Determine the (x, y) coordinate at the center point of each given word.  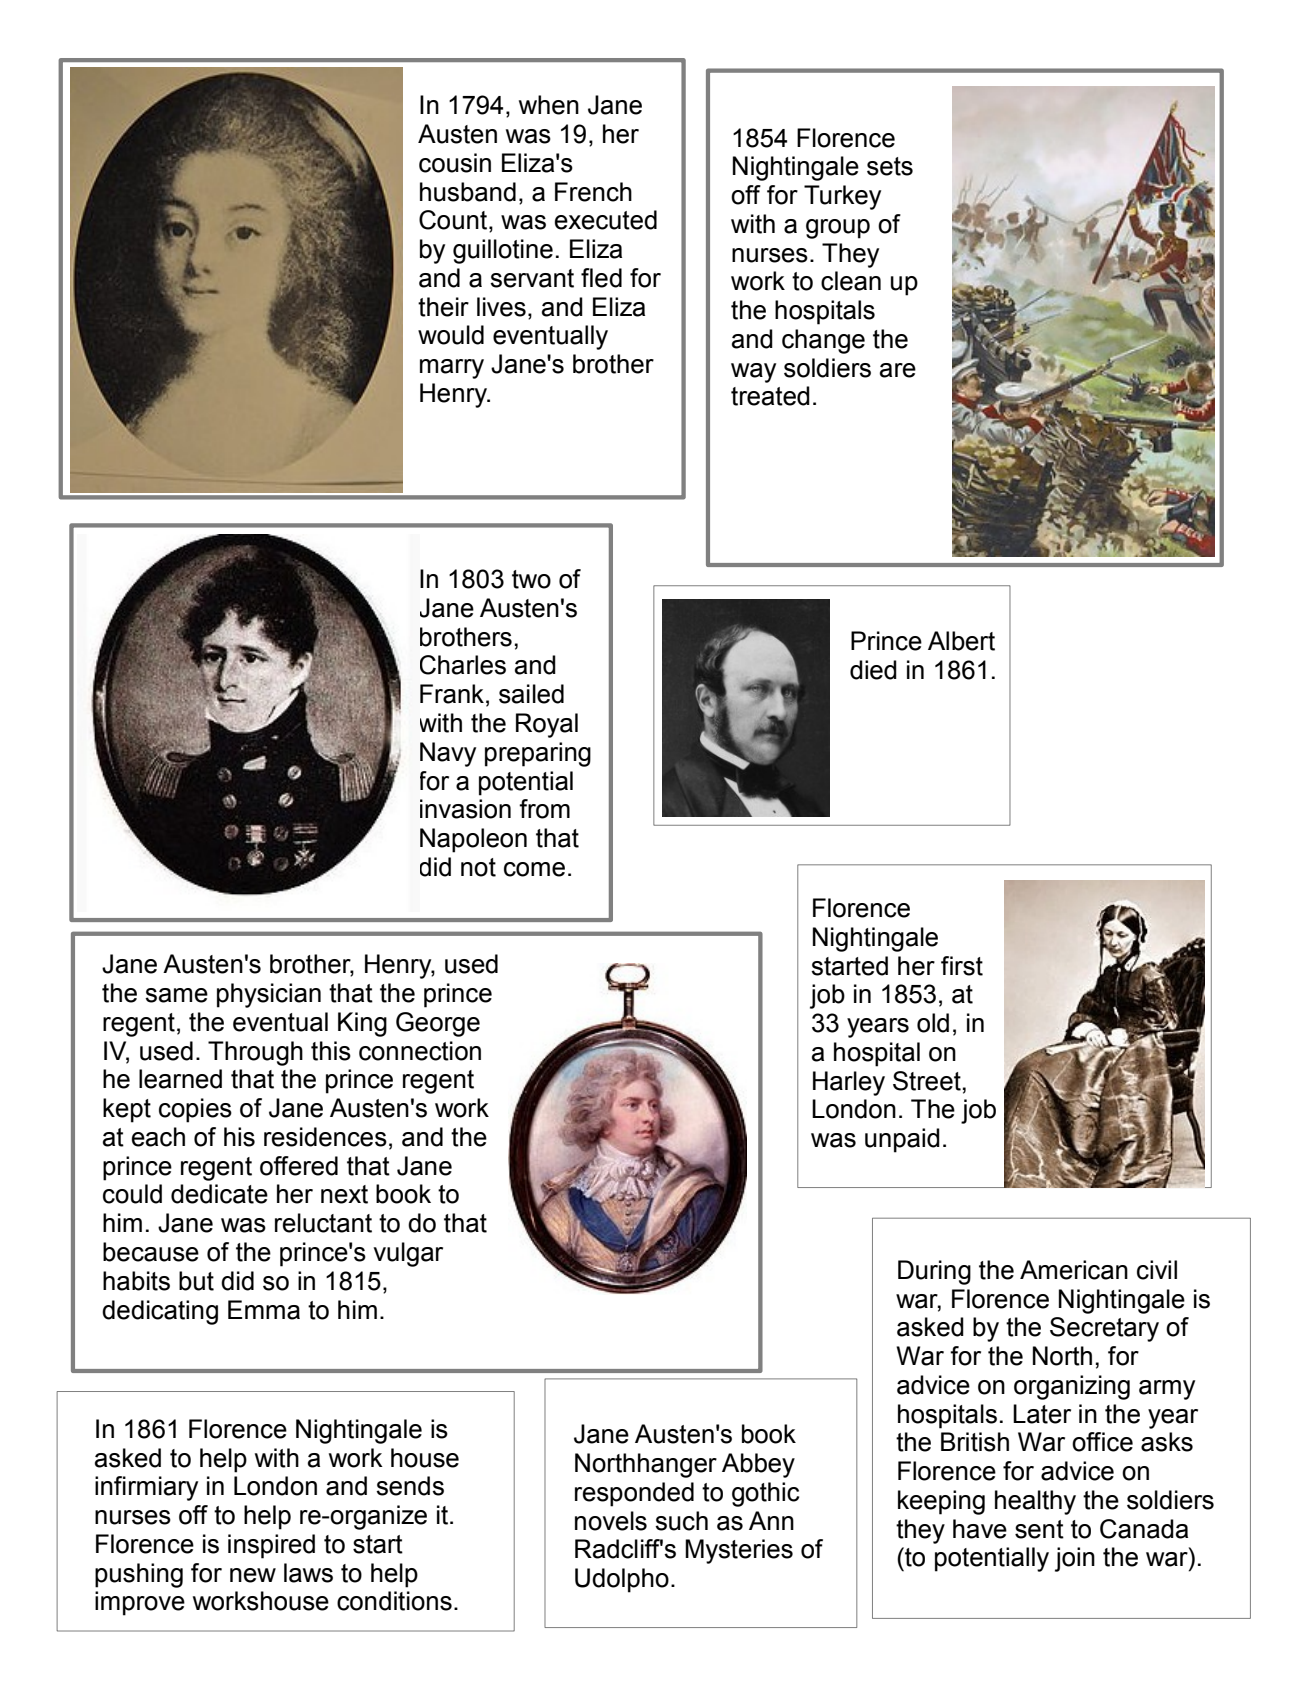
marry (452, 369)
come (534, 869)
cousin (455, 163)
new (253, 1575)
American (1074, 1270)
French (593, 192)
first (962, 966)
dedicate (219, 1194)
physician (269, 995)
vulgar (408, 1254)
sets (890, 166)
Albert (961, 641)
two (531, 579)
